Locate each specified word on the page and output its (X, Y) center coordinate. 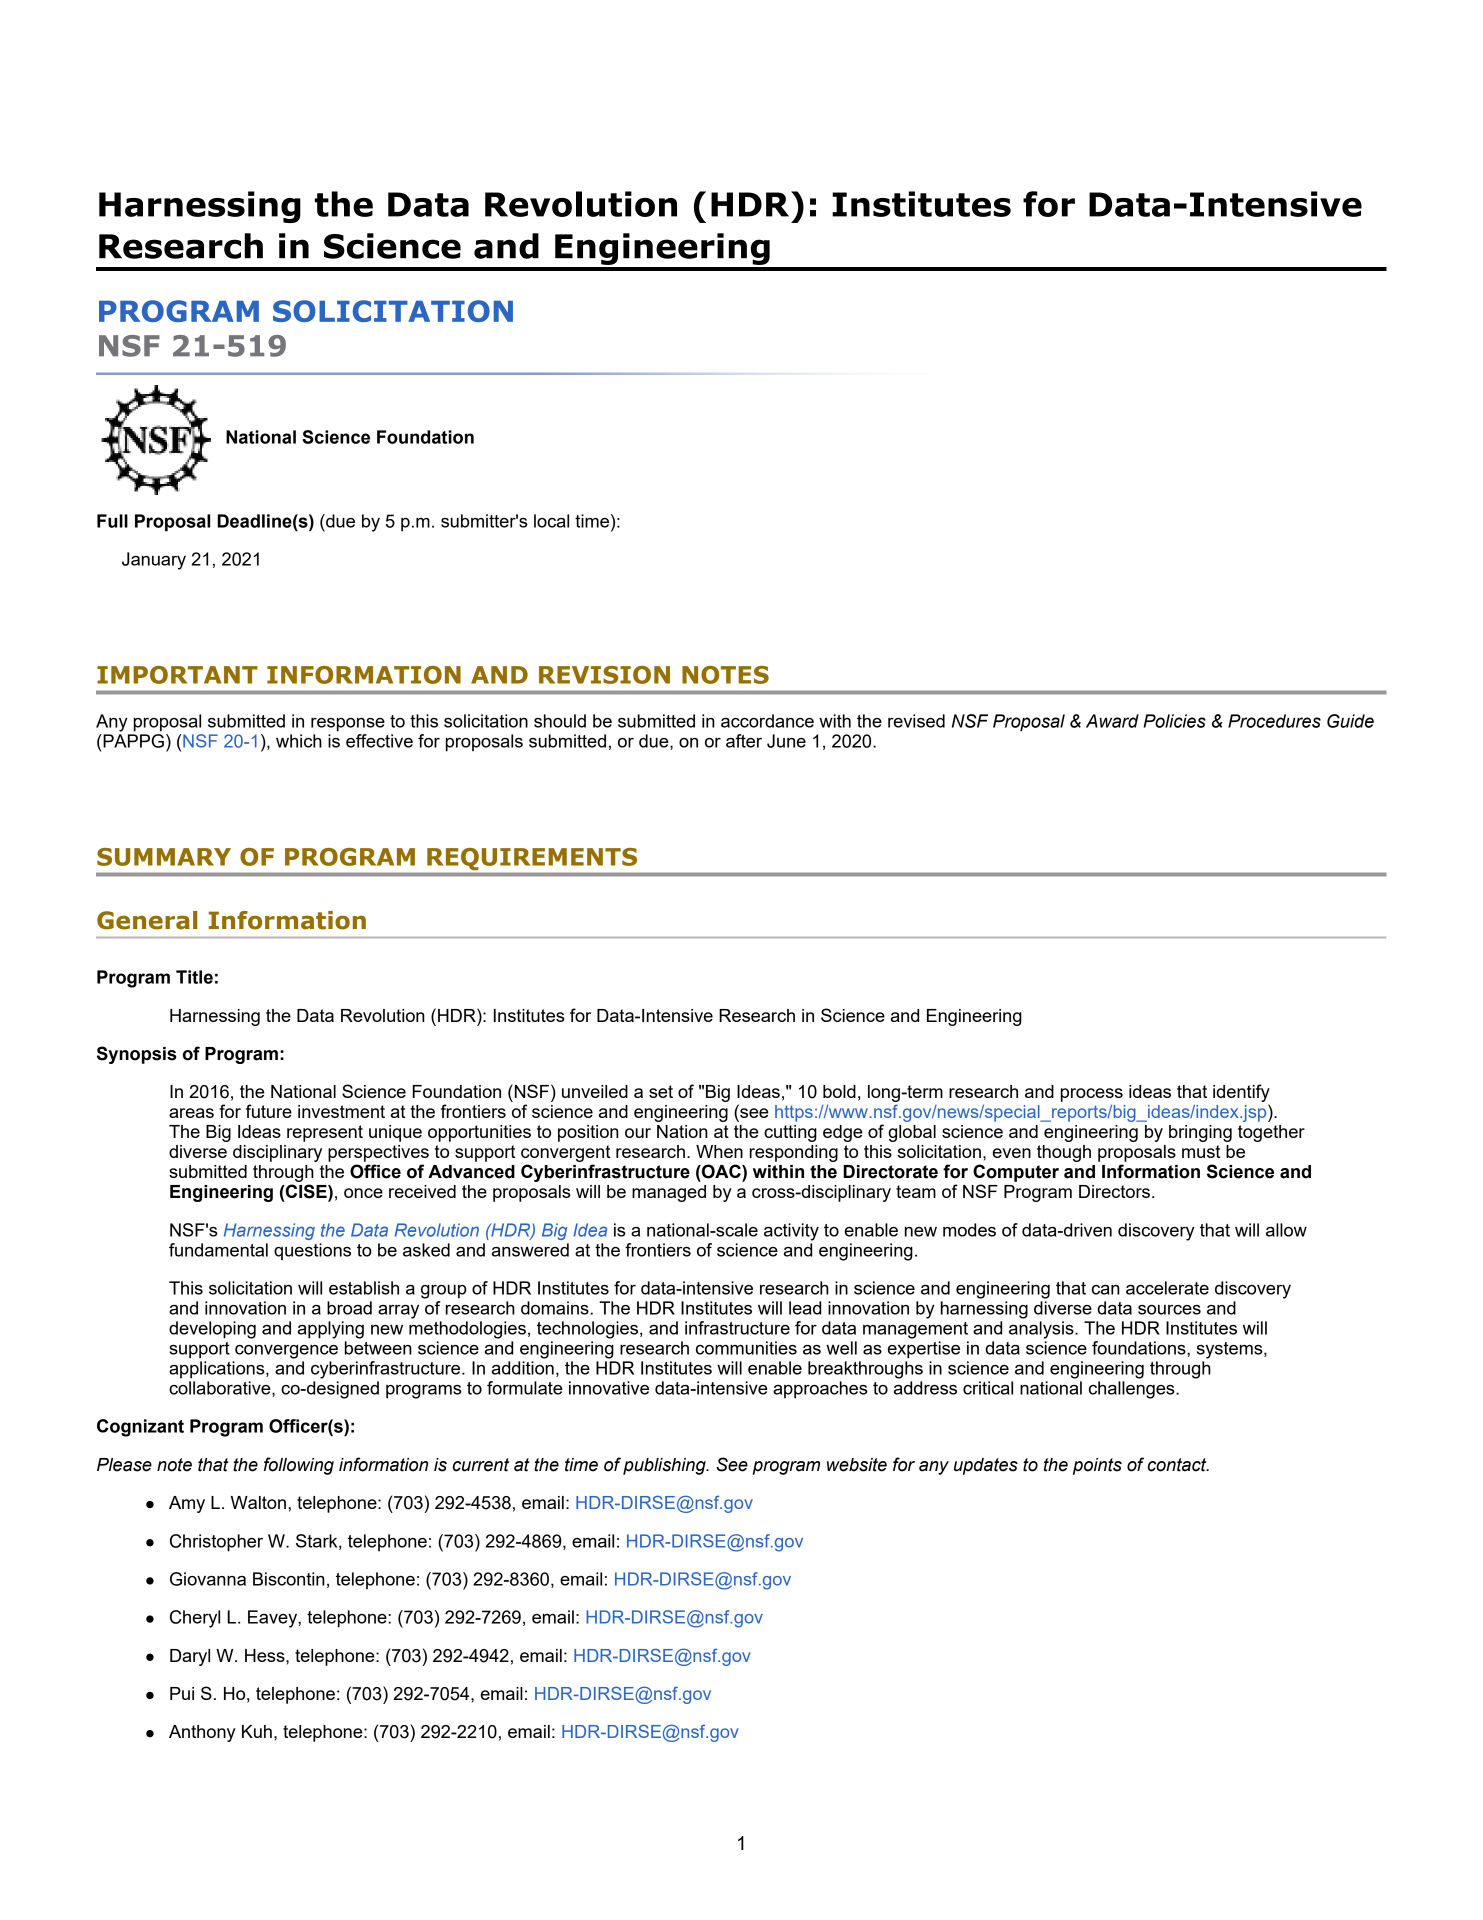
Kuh (257, 1731)
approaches (820, 1390)
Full (112, 521)
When (719, 1151)
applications (218, 1370)
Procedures (1274, 721)
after (744, 741)
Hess (266, 1655)
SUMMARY (164, 857)
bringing (1200, 1133)
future (269, 1111)
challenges (1133, 1390)
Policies (1174, 721)
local (551, 521)
